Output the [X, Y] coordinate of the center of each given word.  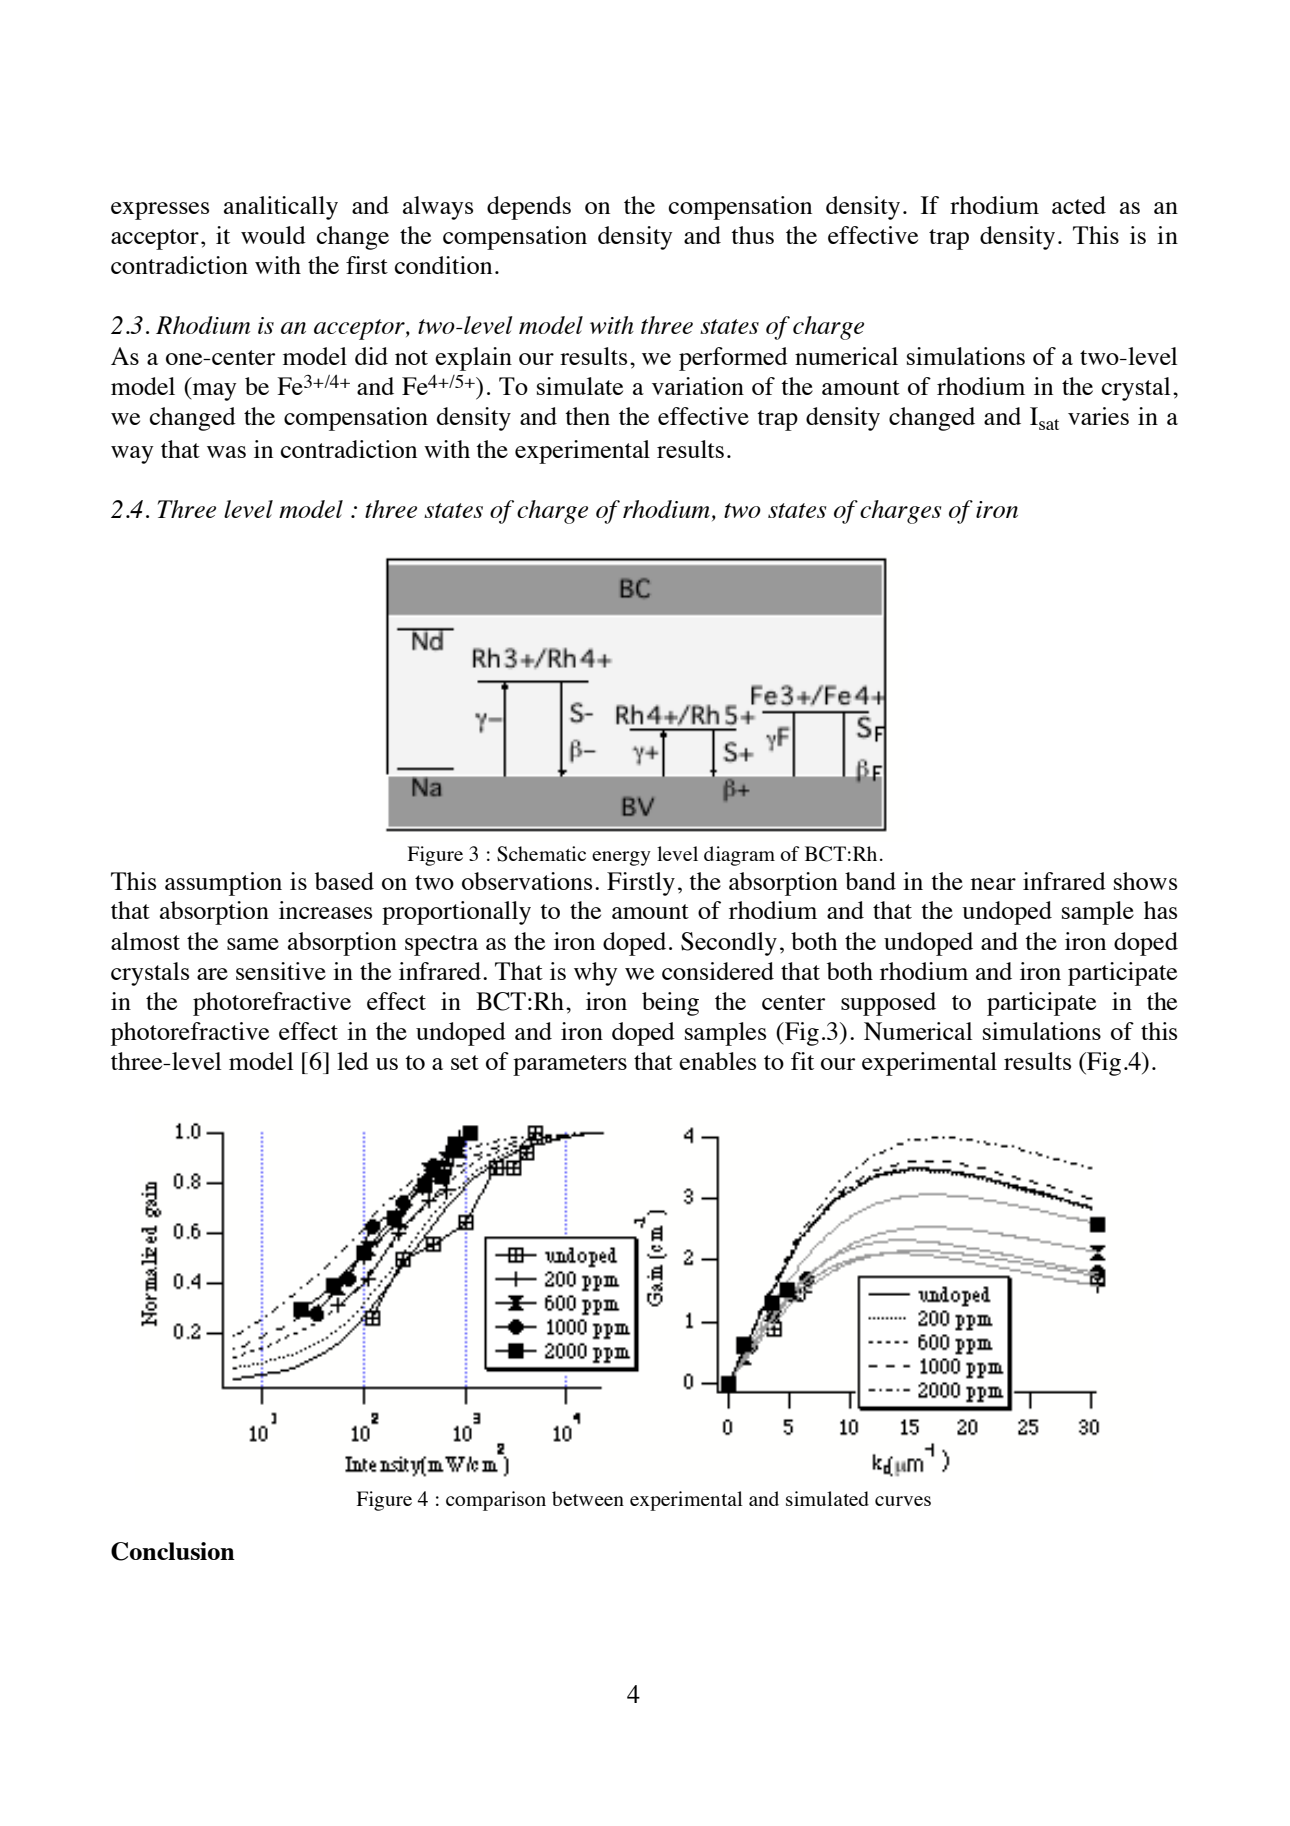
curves [903, 1501]
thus [752, 235]
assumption [223, 884]
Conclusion [173, 1551]
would [273, 235]
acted [1079, 205]
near [993, 884]
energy [621, 858]
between [588, 1498]
